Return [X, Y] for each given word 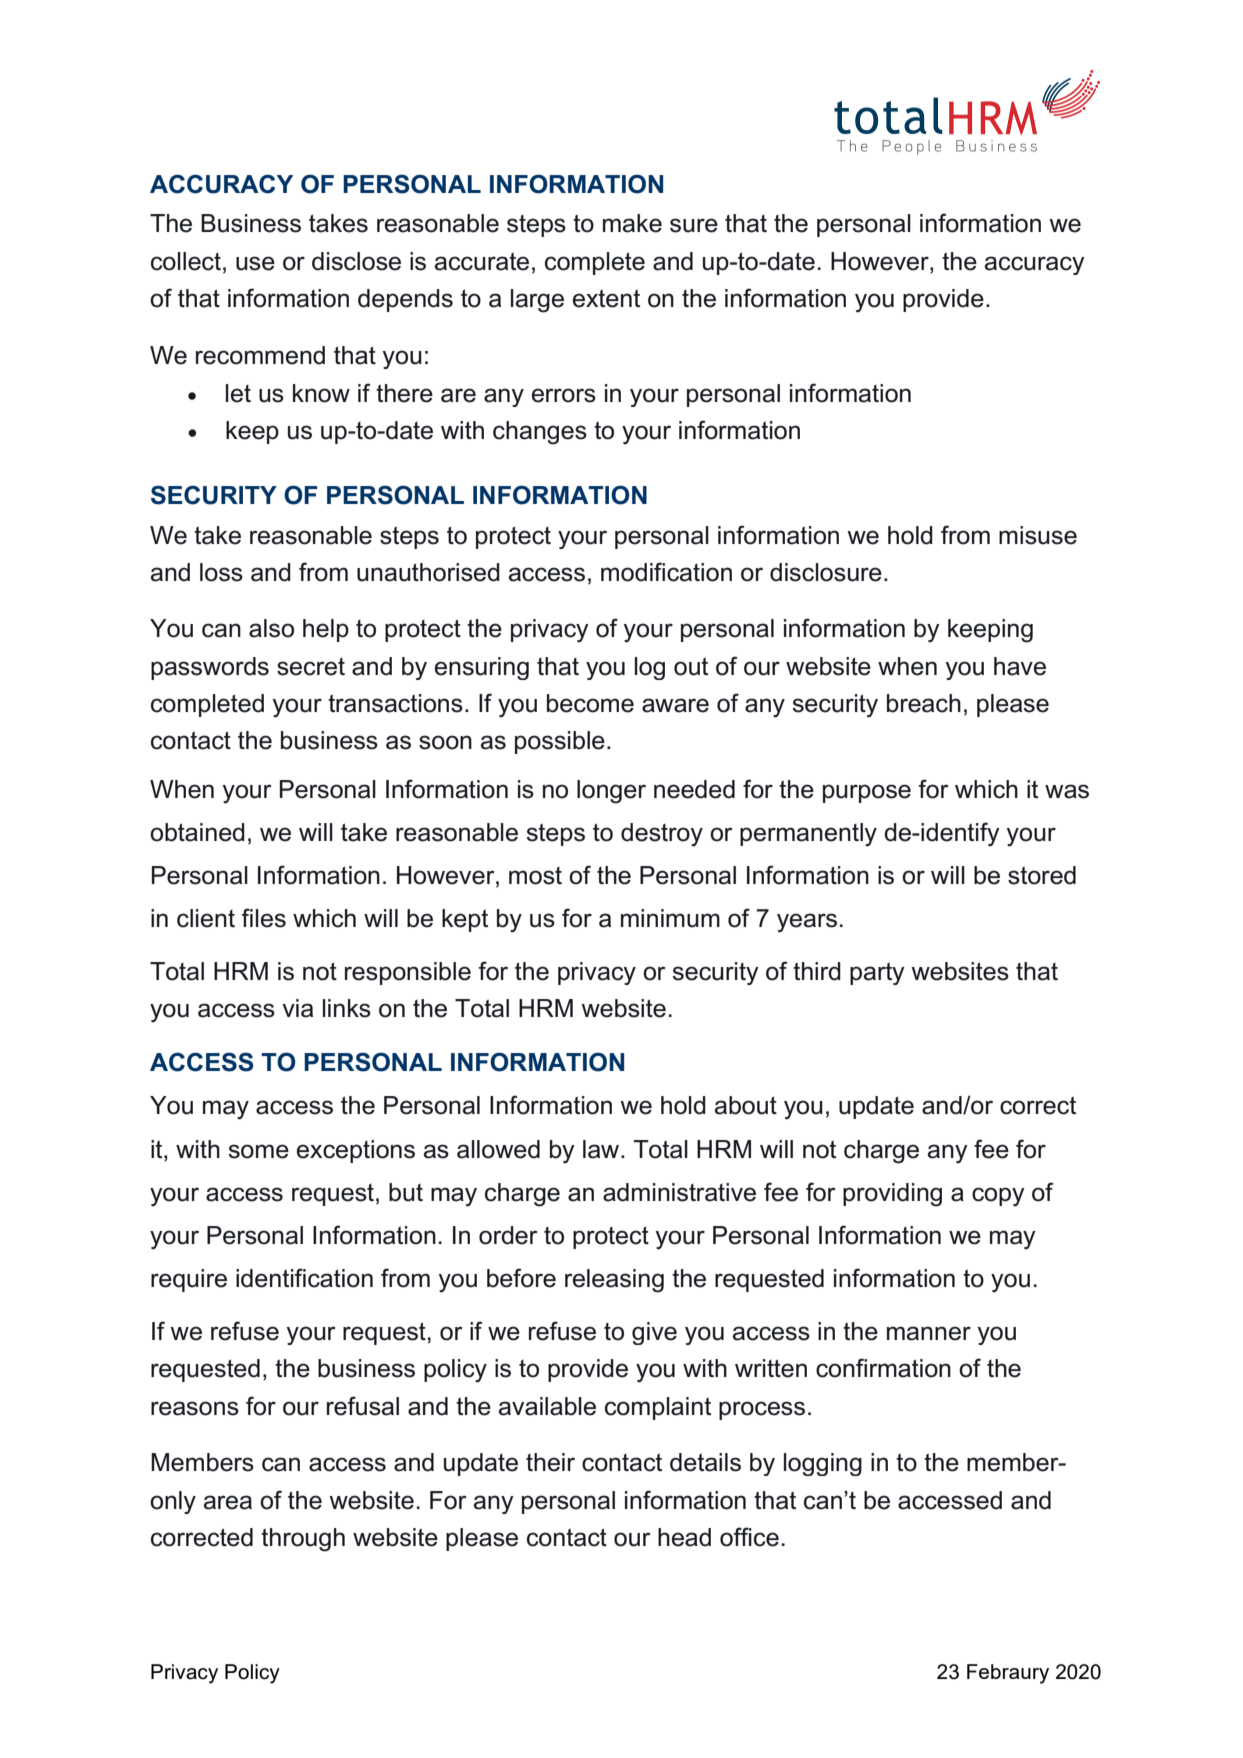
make [632, 223]
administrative [679, 1192]
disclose [356, 261]
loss [221, 572]
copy [998, 1197]
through [303, 1540]
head [684, 1537]
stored [1042, 875]
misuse [1038, 535]
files [263, 918]
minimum [670, 918]
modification [666, 572]
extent [606, 299]
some [258, 1151]
